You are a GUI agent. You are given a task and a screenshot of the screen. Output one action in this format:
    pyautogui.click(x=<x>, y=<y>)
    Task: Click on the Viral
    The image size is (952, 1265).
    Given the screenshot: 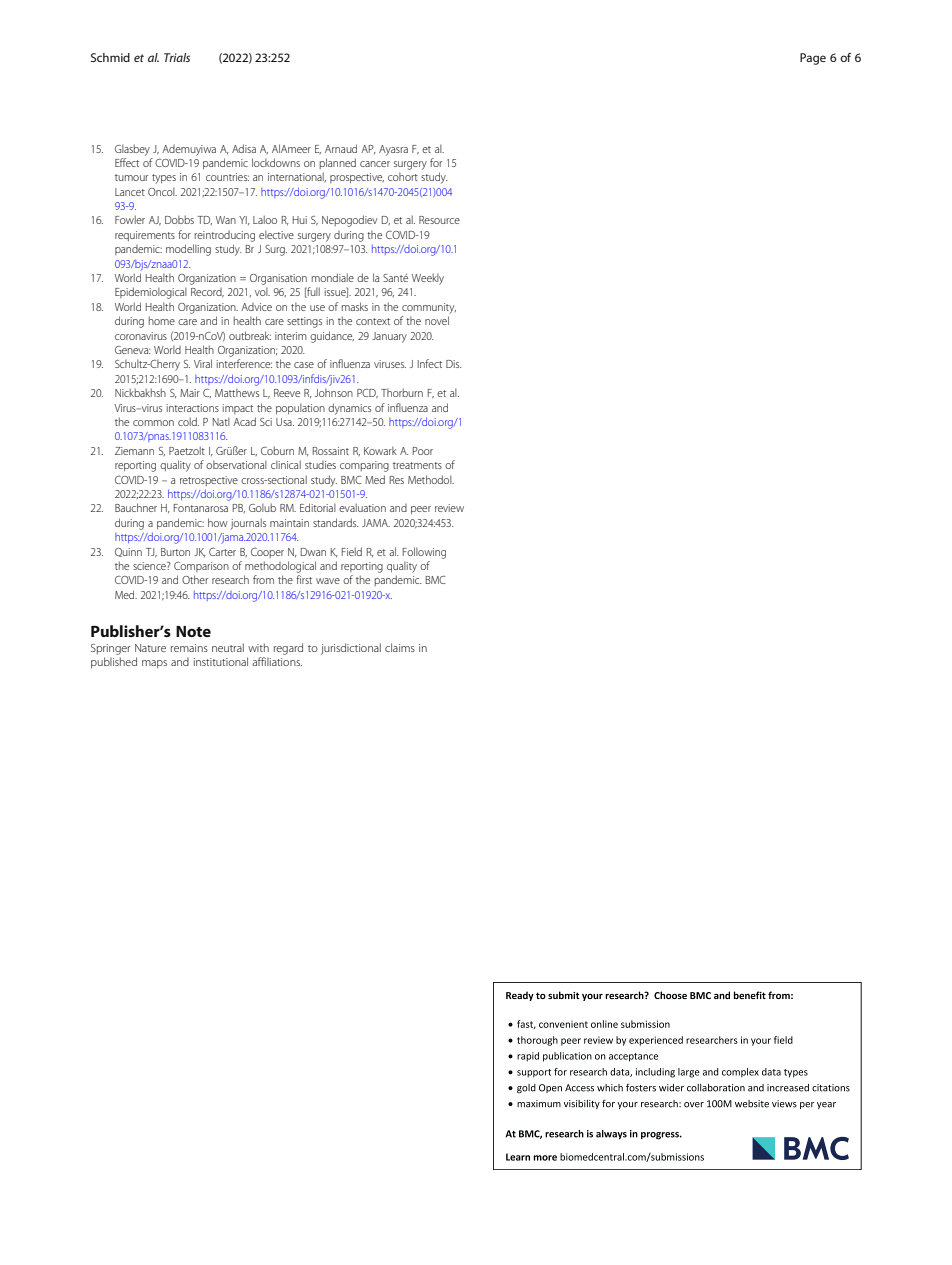 What is the action you would take?
    pyautogui.click(x=203, y=363)
